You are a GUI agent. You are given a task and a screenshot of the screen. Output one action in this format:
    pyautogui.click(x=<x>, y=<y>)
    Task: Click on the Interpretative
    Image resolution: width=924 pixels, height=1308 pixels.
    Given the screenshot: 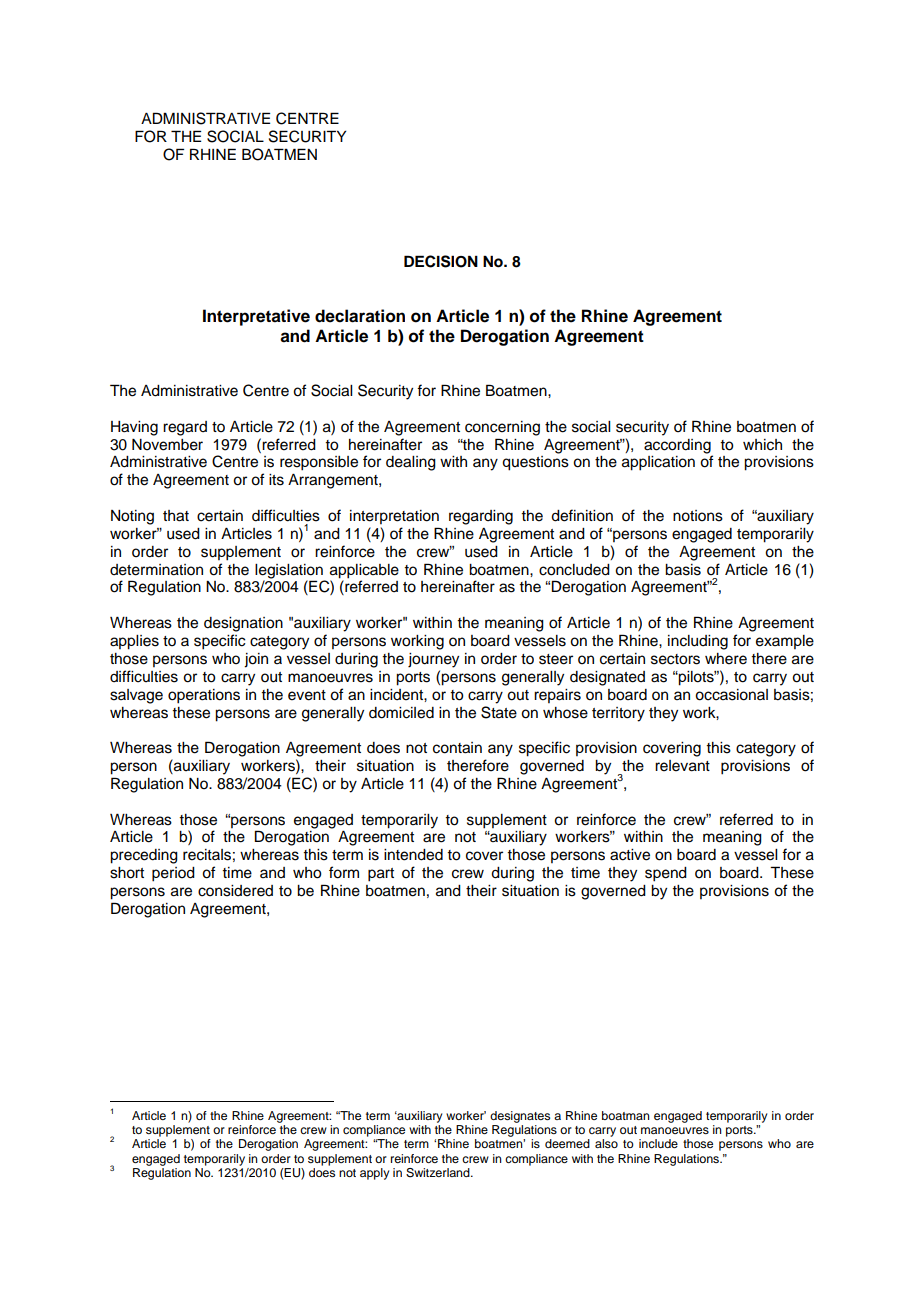 What is the action you would take?
    pyautogui.click(x=256, y=317)
